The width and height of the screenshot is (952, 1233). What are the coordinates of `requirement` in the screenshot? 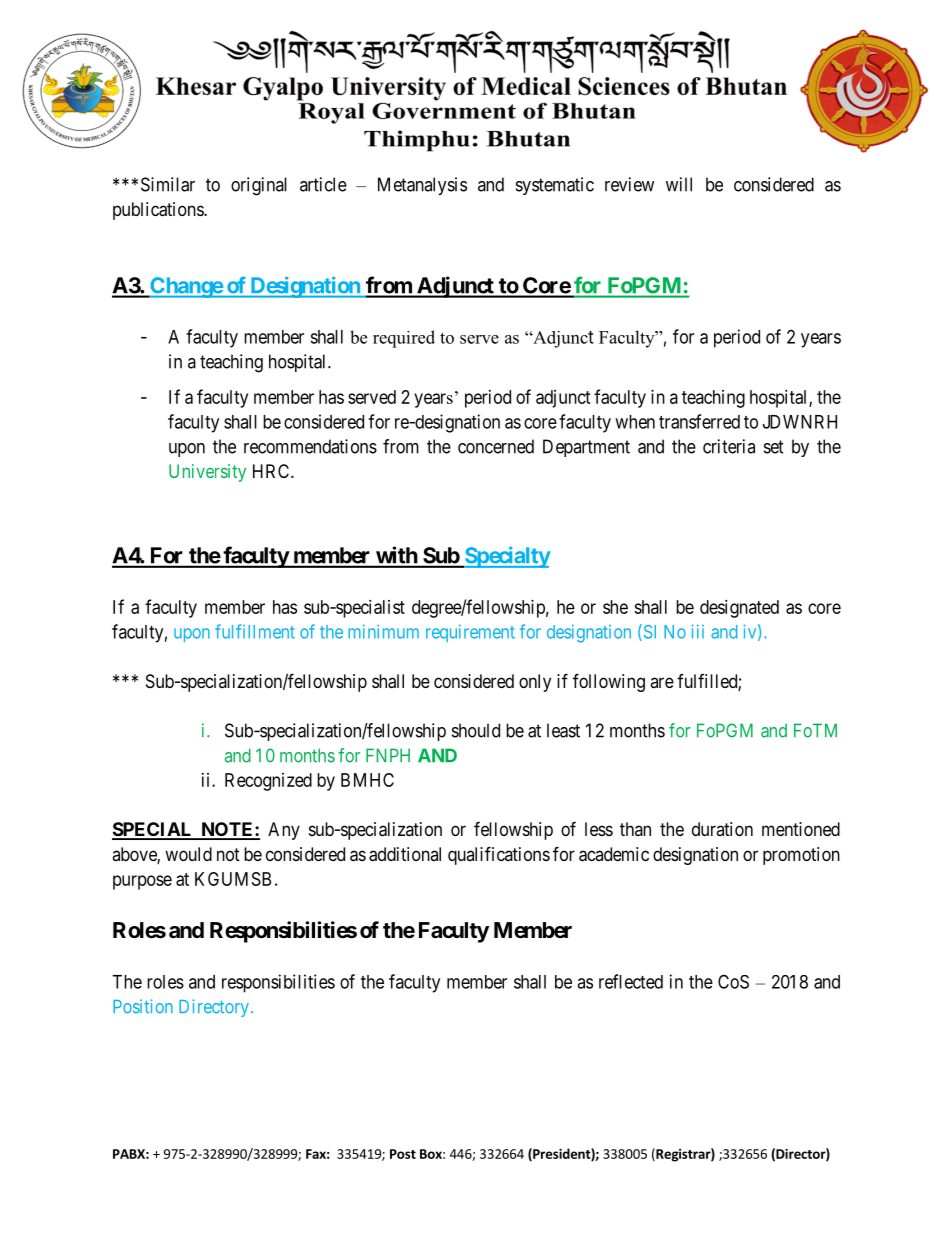 It's located at (470, 633).
